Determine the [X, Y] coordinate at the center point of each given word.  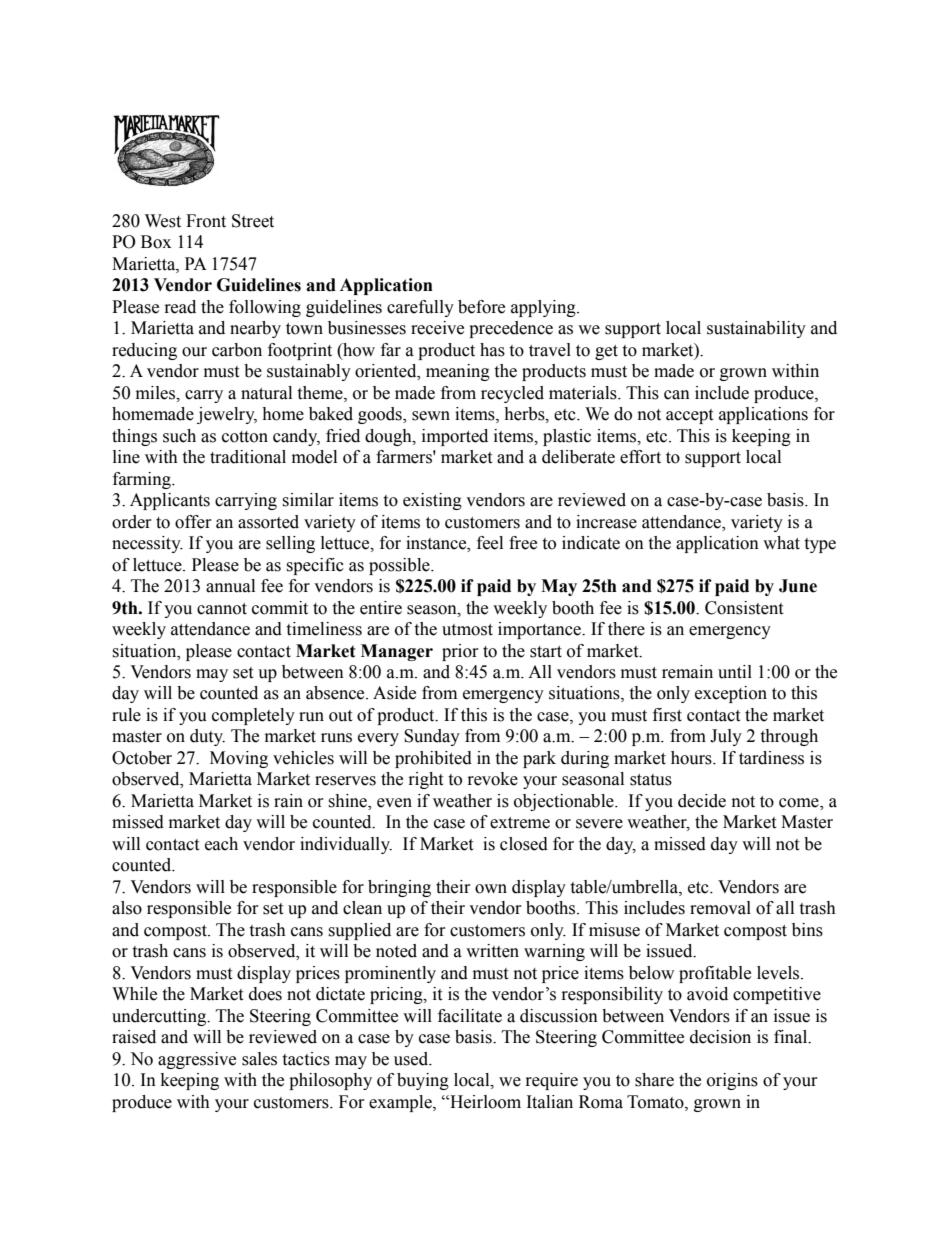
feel [490, 543]
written [492, 951]
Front [206, 221]
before [481, 307]
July [726, 737]
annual [230, 586]
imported [455, 437]
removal [720, 908]
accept [689, 416]
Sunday [432, 737]
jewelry [227, 415]
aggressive [197, 1060]
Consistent [744, 608]
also [127, 908]
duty [207, 737]
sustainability [756, 329]
